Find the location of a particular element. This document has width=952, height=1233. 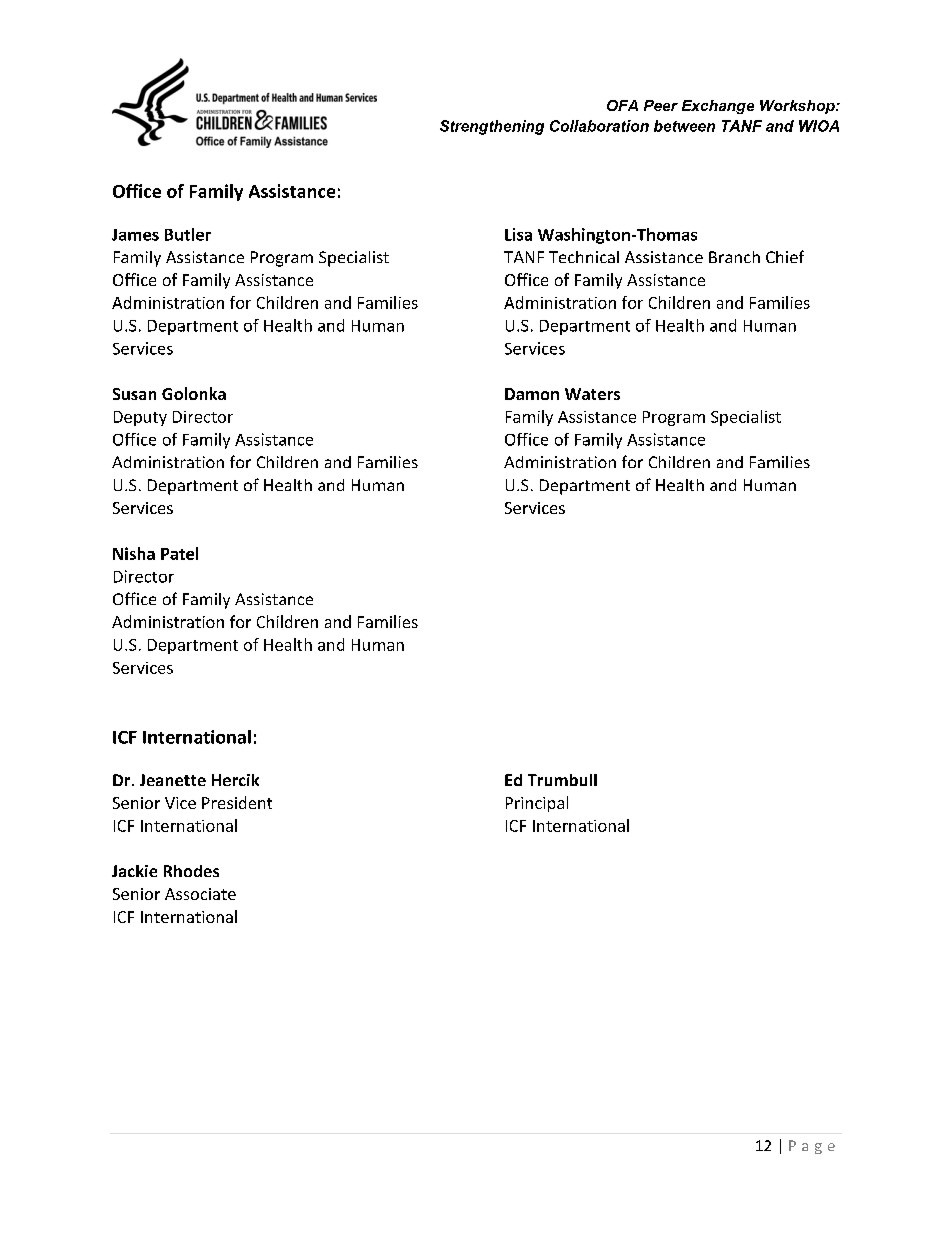

Patel is located at coordinates (179, 553).
